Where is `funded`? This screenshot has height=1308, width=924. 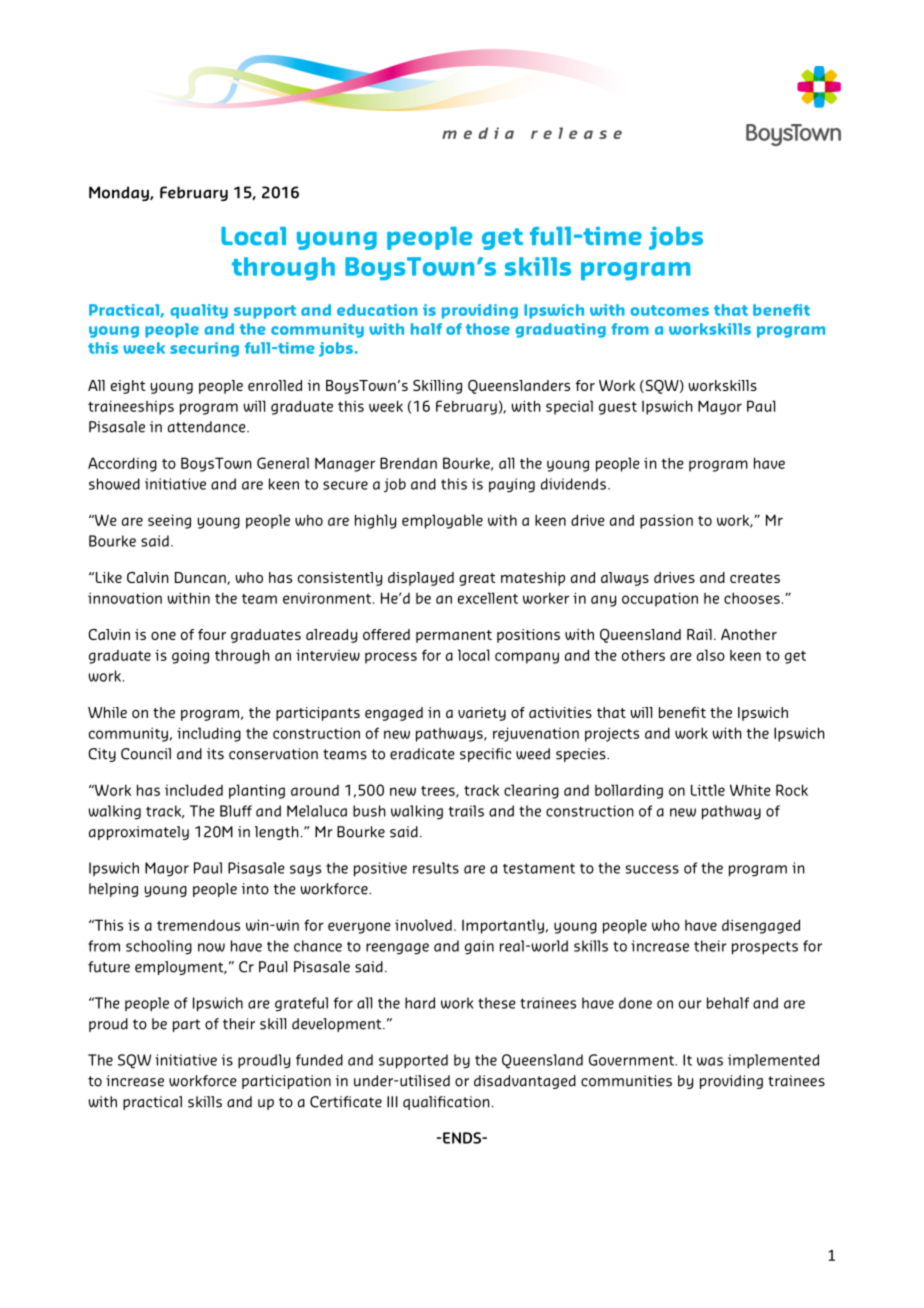
funded is located at coordinates (319, 1060).
